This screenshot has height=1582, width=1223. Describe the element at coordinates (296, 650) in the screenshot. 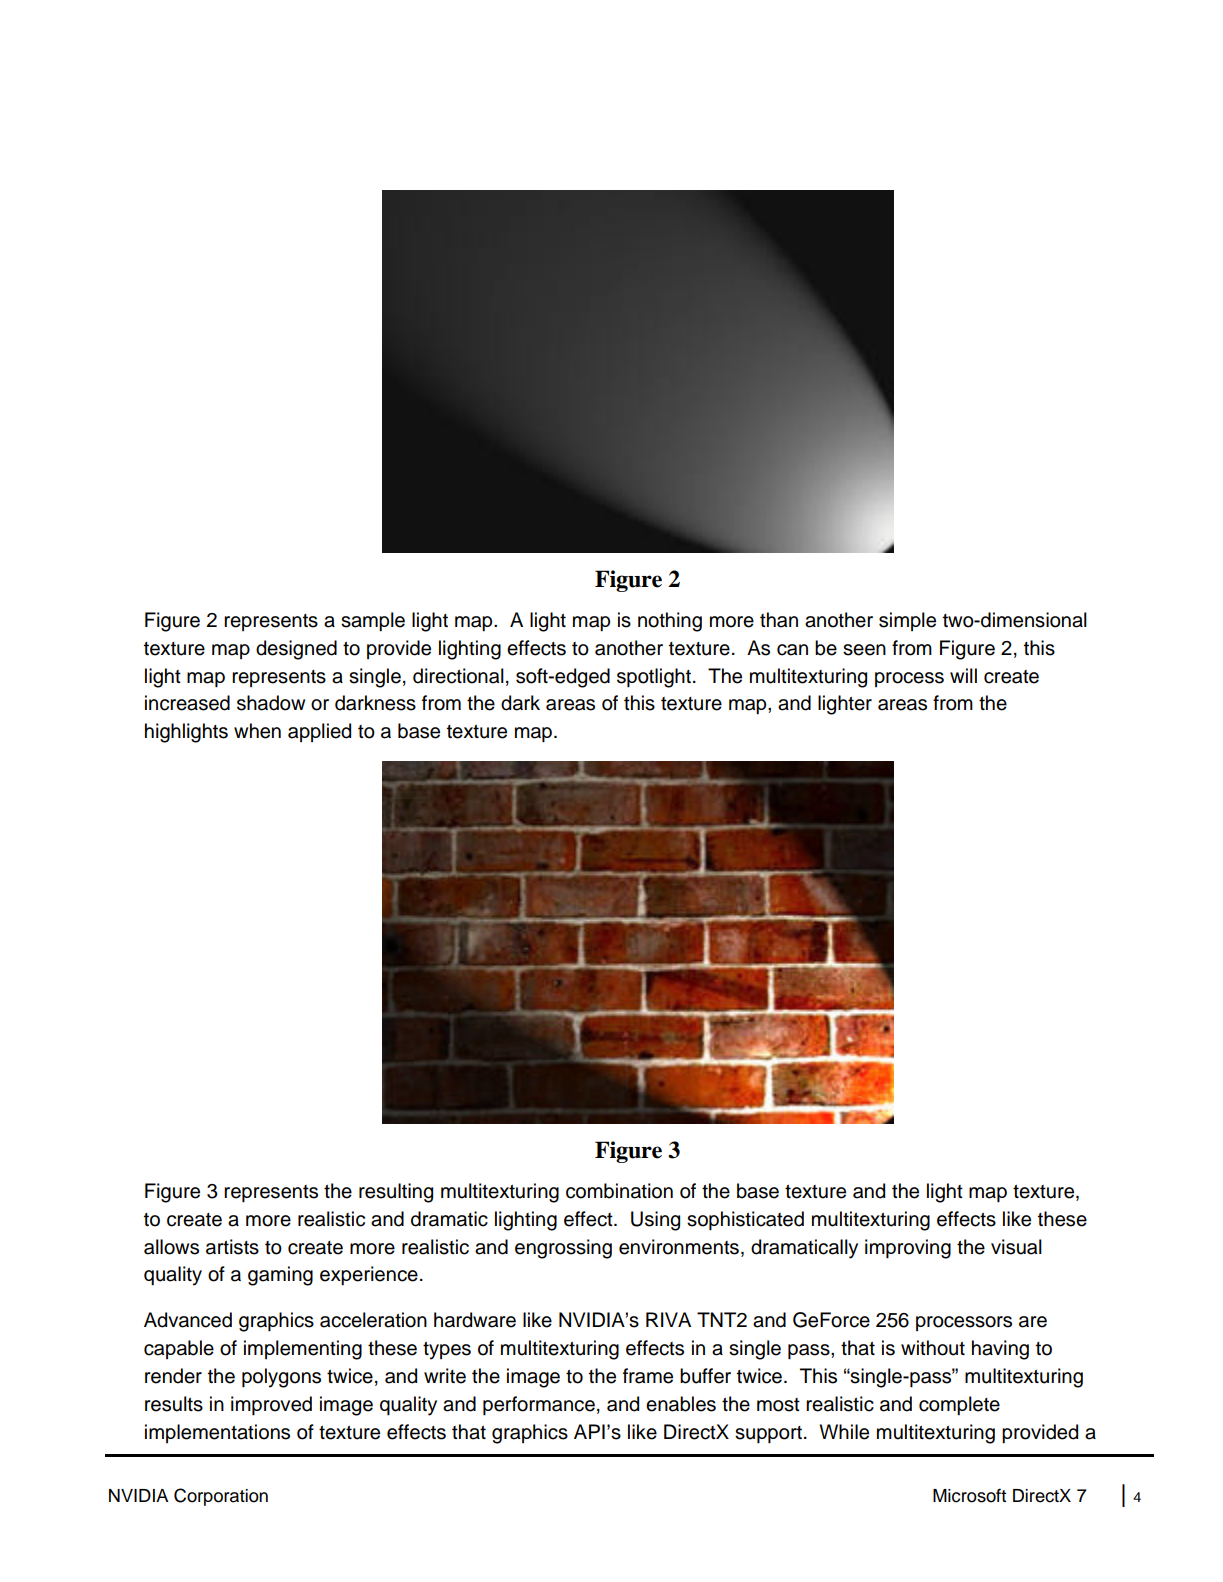

I see `designed` at that location.
